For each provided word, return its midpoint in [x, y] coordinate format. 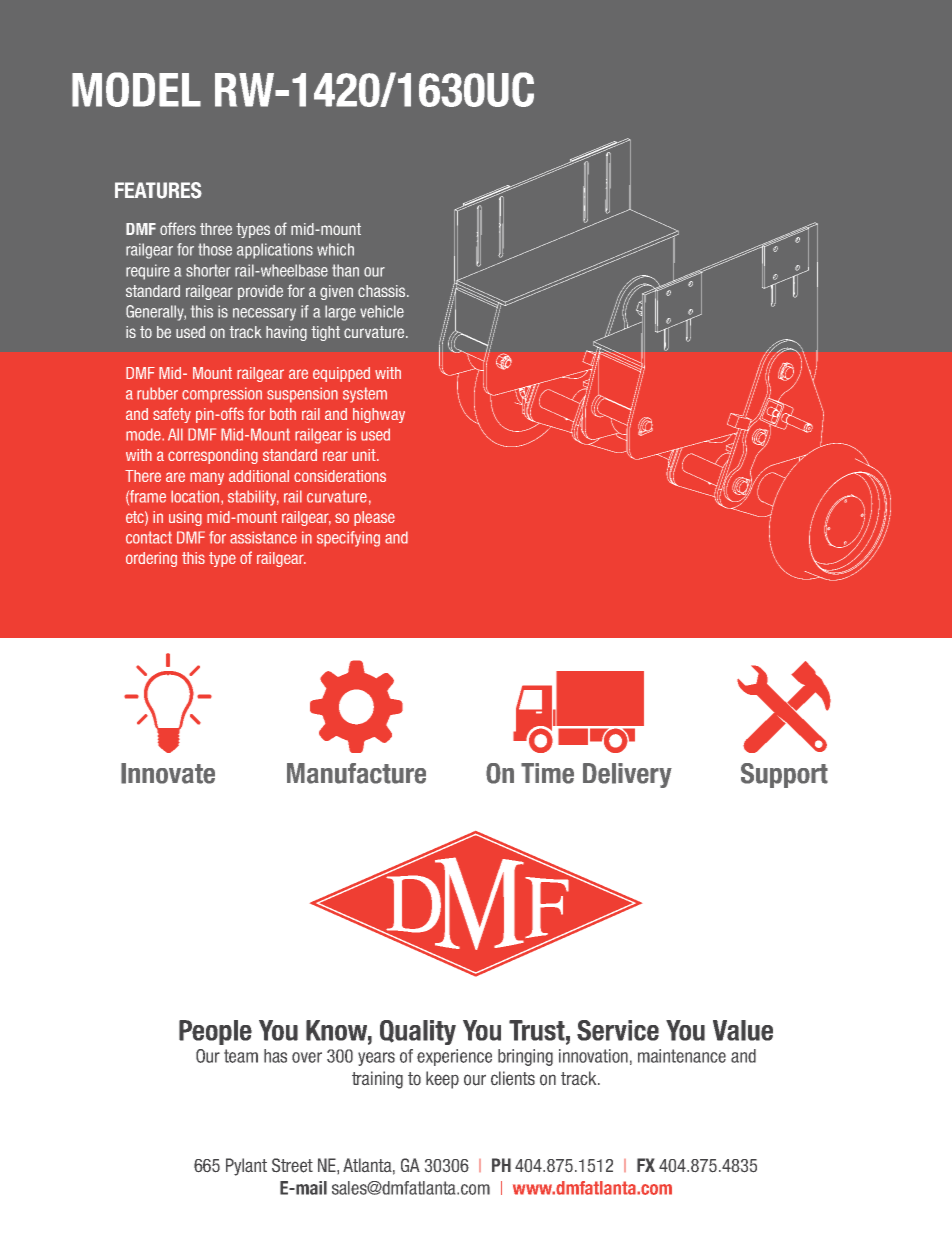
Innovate [168, 773]
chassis [383, 291]
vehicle [382, 311]
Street [292, 1165]
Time [547, 773]
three [216, 229]
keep [442, 1080]
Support [784, 775]
